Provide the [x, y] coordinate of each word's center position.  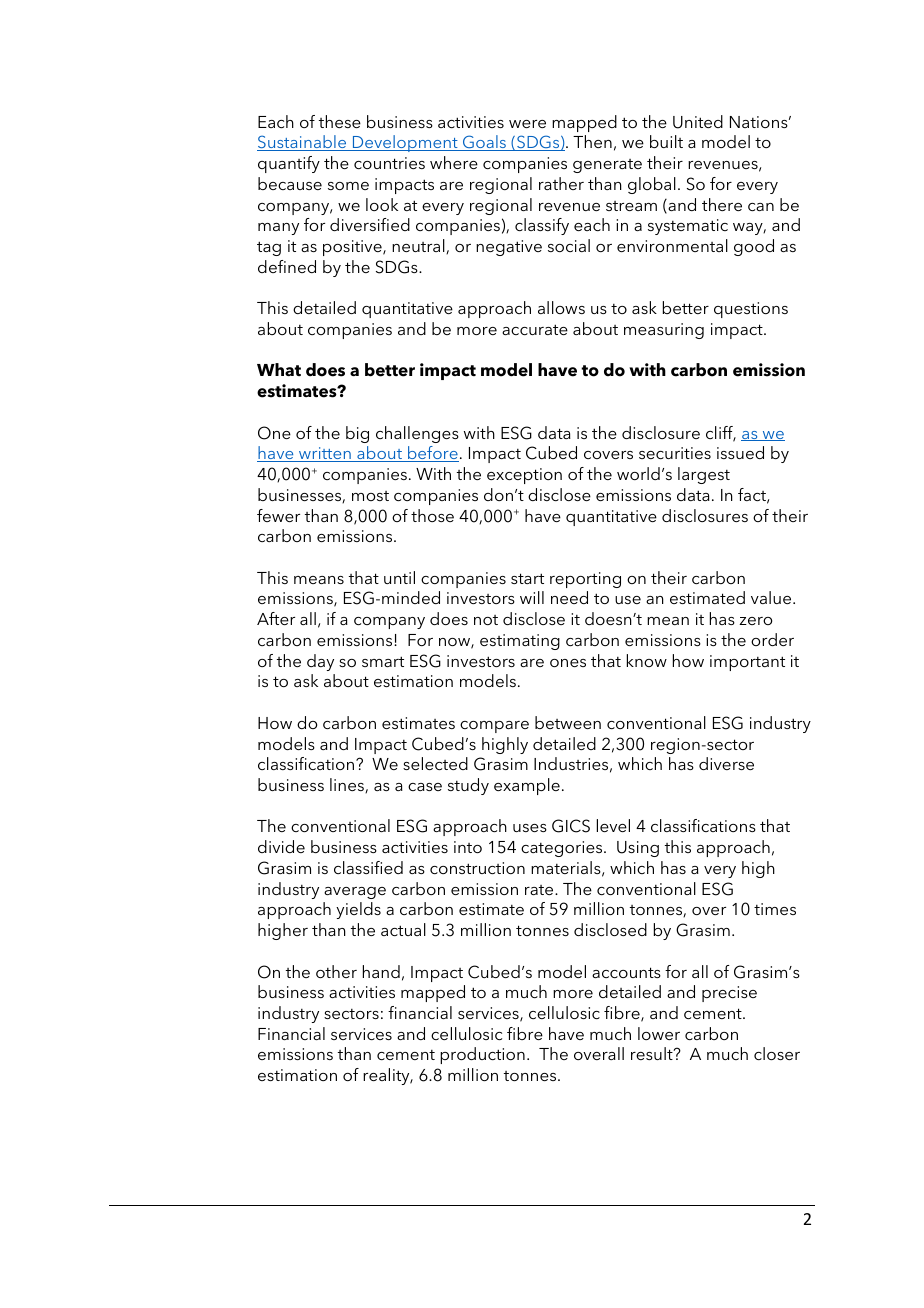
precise [729, 994]
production [482, 1055]
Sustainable [303, 143]
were [527, 124]
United [698, 122]
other [336, 971]
